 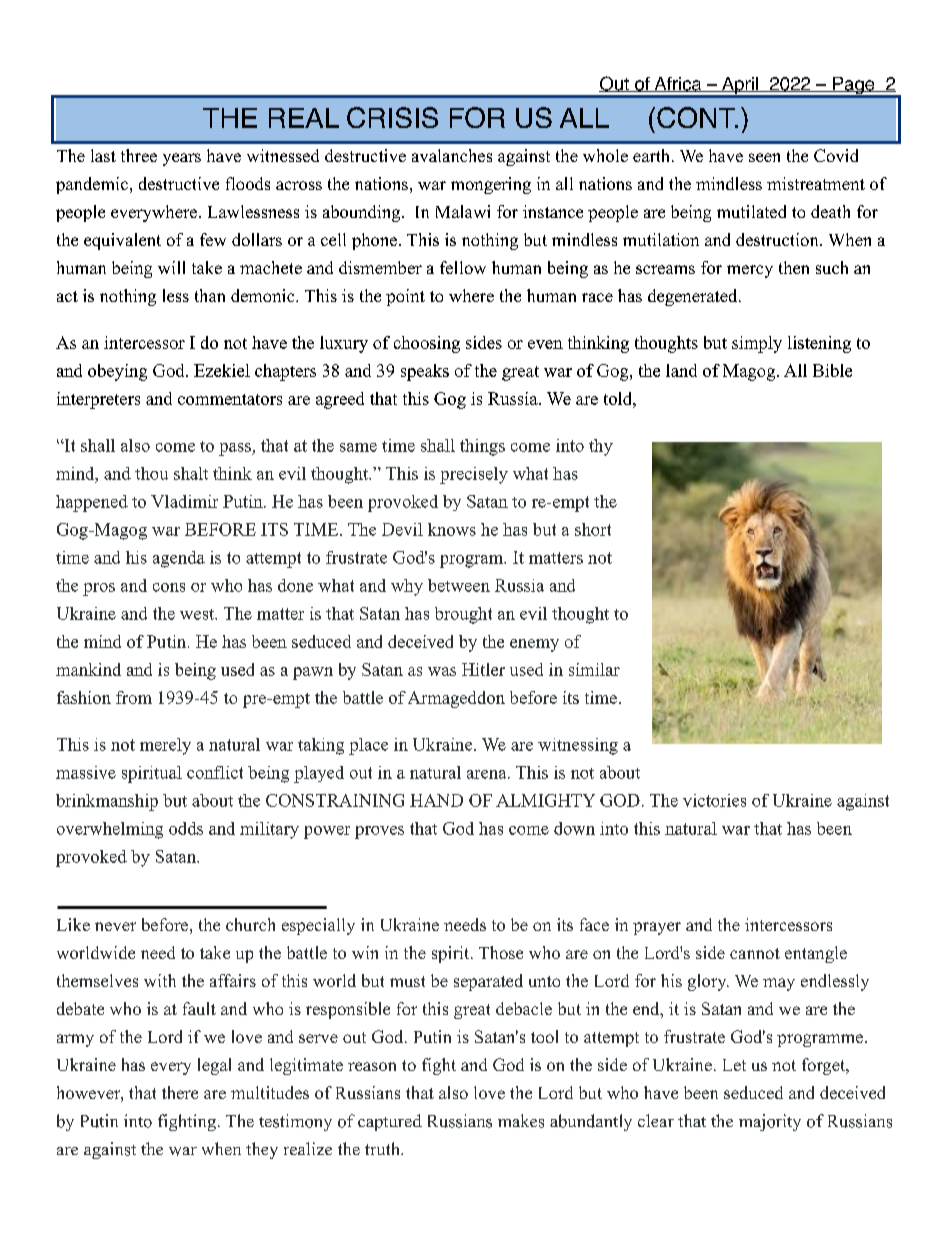 What do you see at coordinates (215, 772) in the document?
I see `conflict` at bounding box center [215, 772].
